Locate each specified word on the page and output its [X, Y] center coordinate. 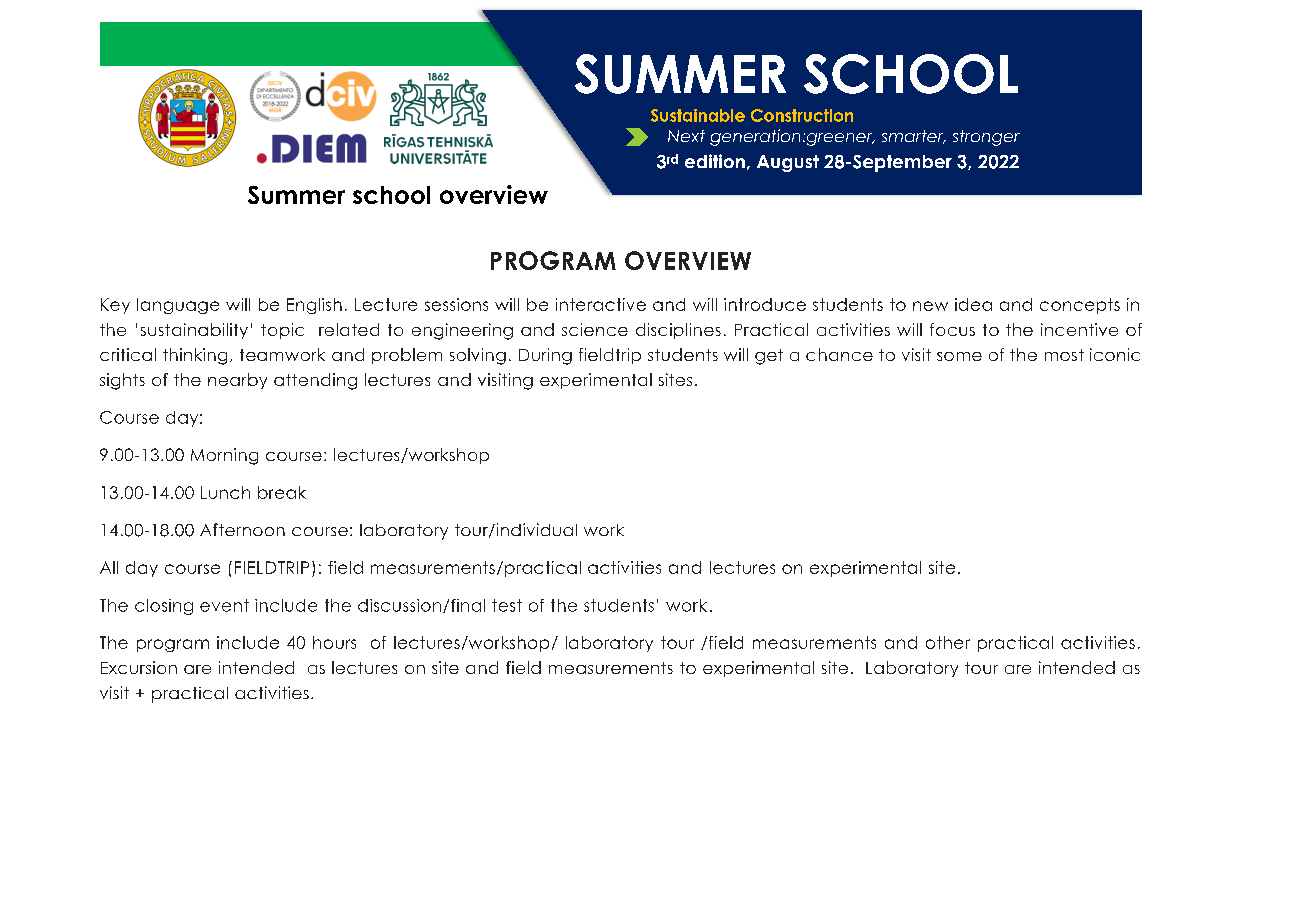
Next [686, 136]
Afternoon [242, 529]
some [959, 356]
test [507, 605]
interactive [601, 304]
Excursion [139, 667]
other [948, 642]
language [178, 306]
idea [973, 304]
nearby [237, 381]
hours [334, 642]
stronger [986, 138]
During [545, 356]
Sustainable [698, 115]
